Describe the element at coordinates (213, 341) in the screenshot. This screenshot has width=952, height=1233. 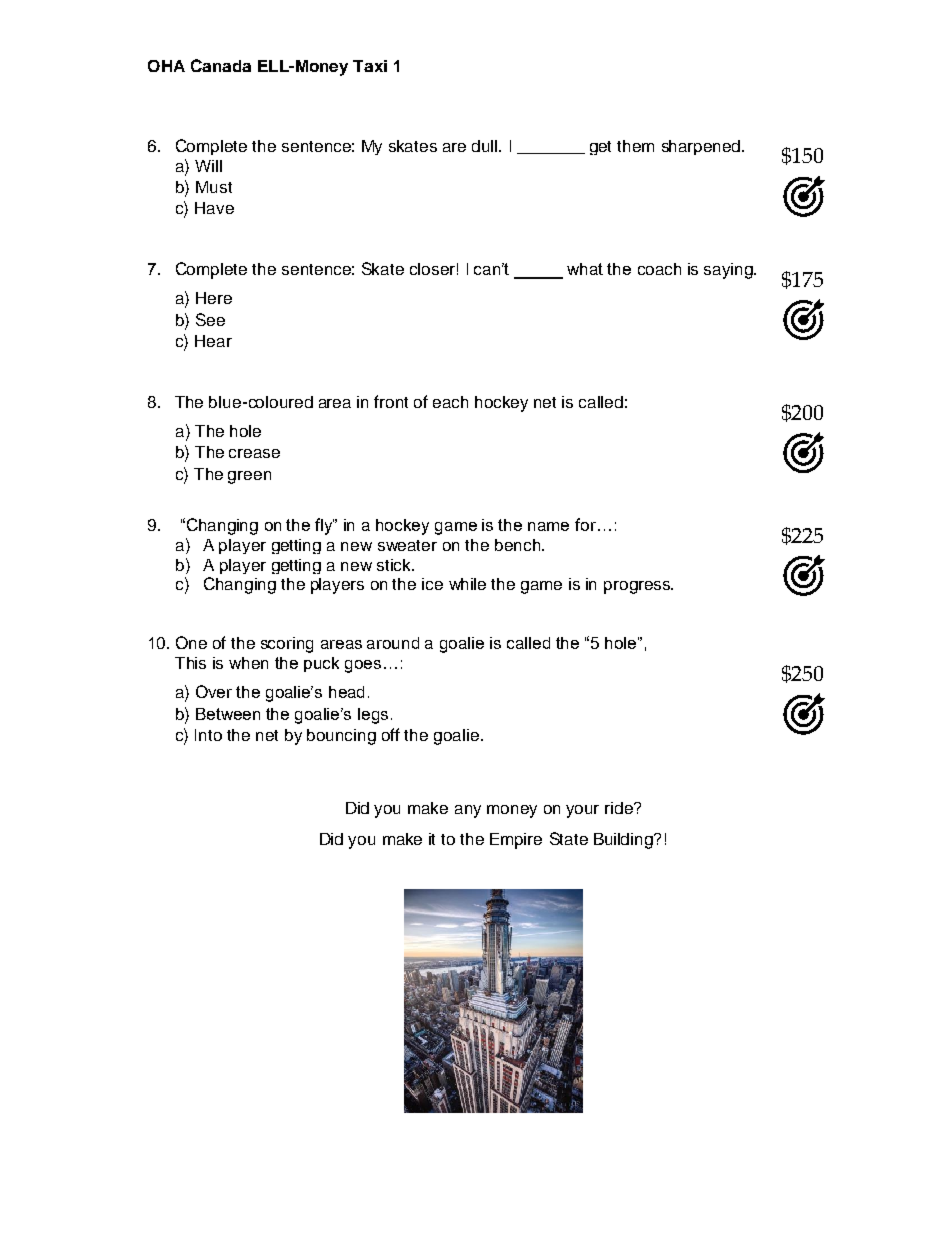
I see `Hear` at that location.
